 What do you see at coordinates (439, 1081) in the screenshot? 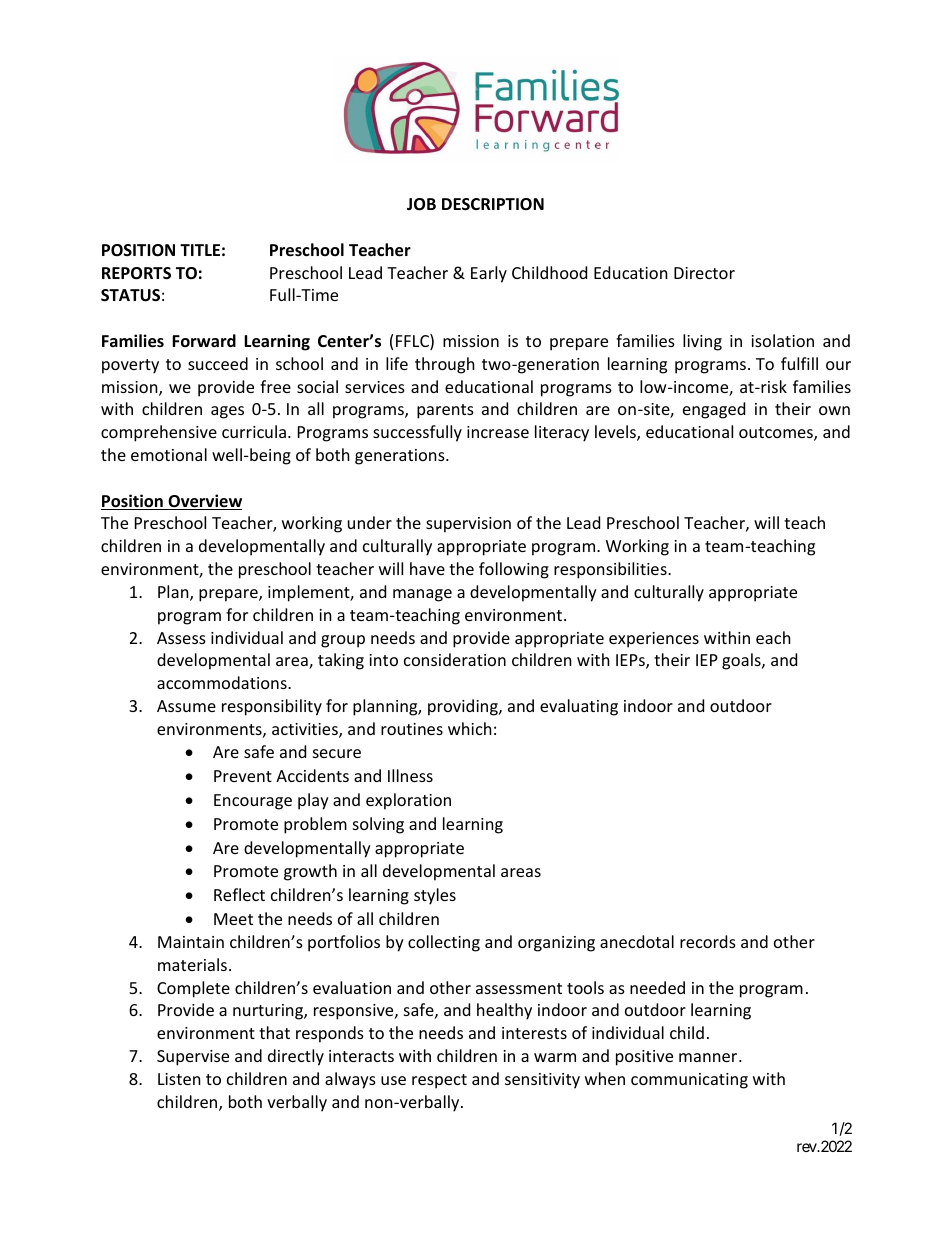
I see `respect` at bounding box center [439, 1081].
